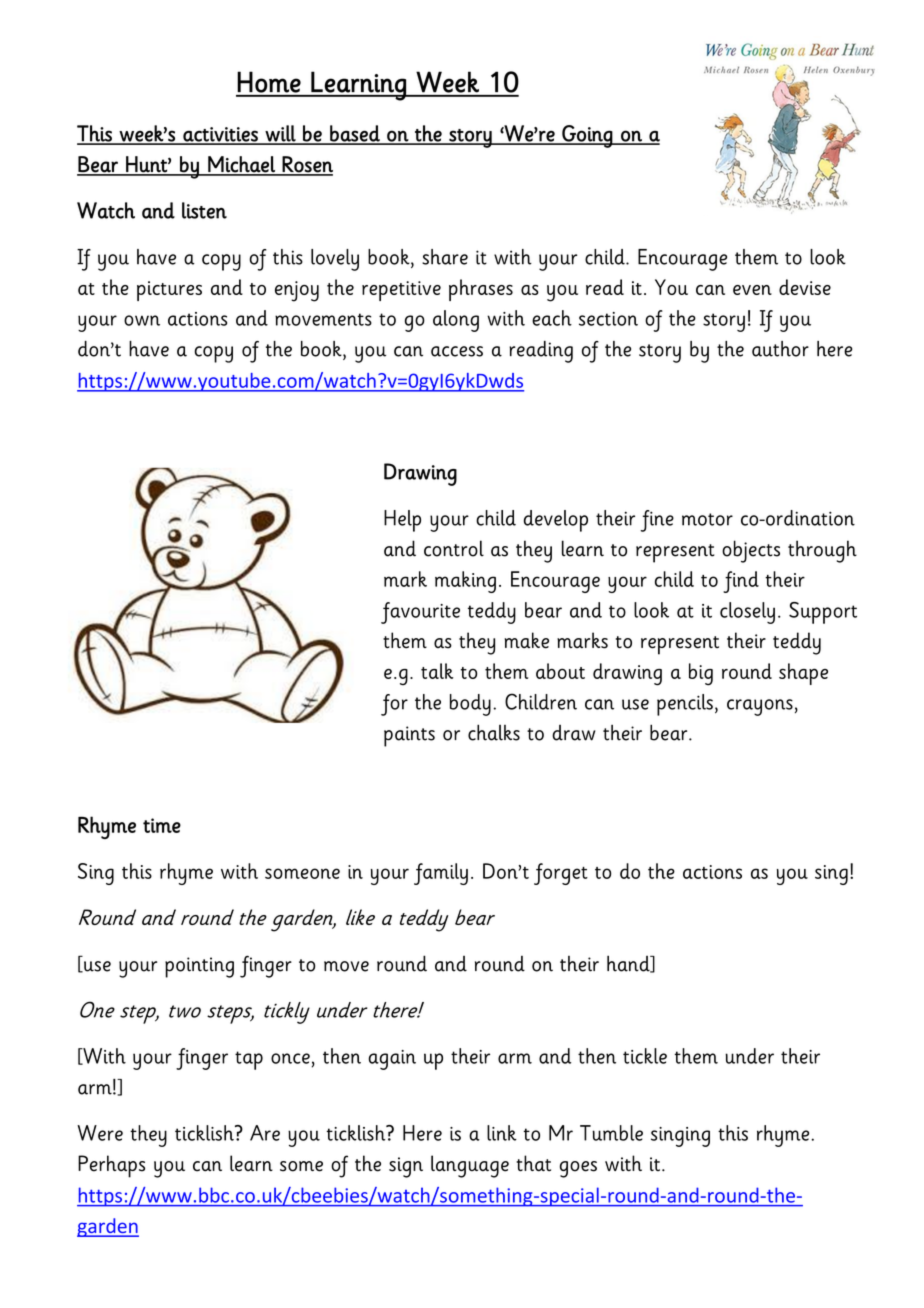 Image resolution: width=924 pixels, height=1308 pixels. I want to click on language, so click(470, 1166).
